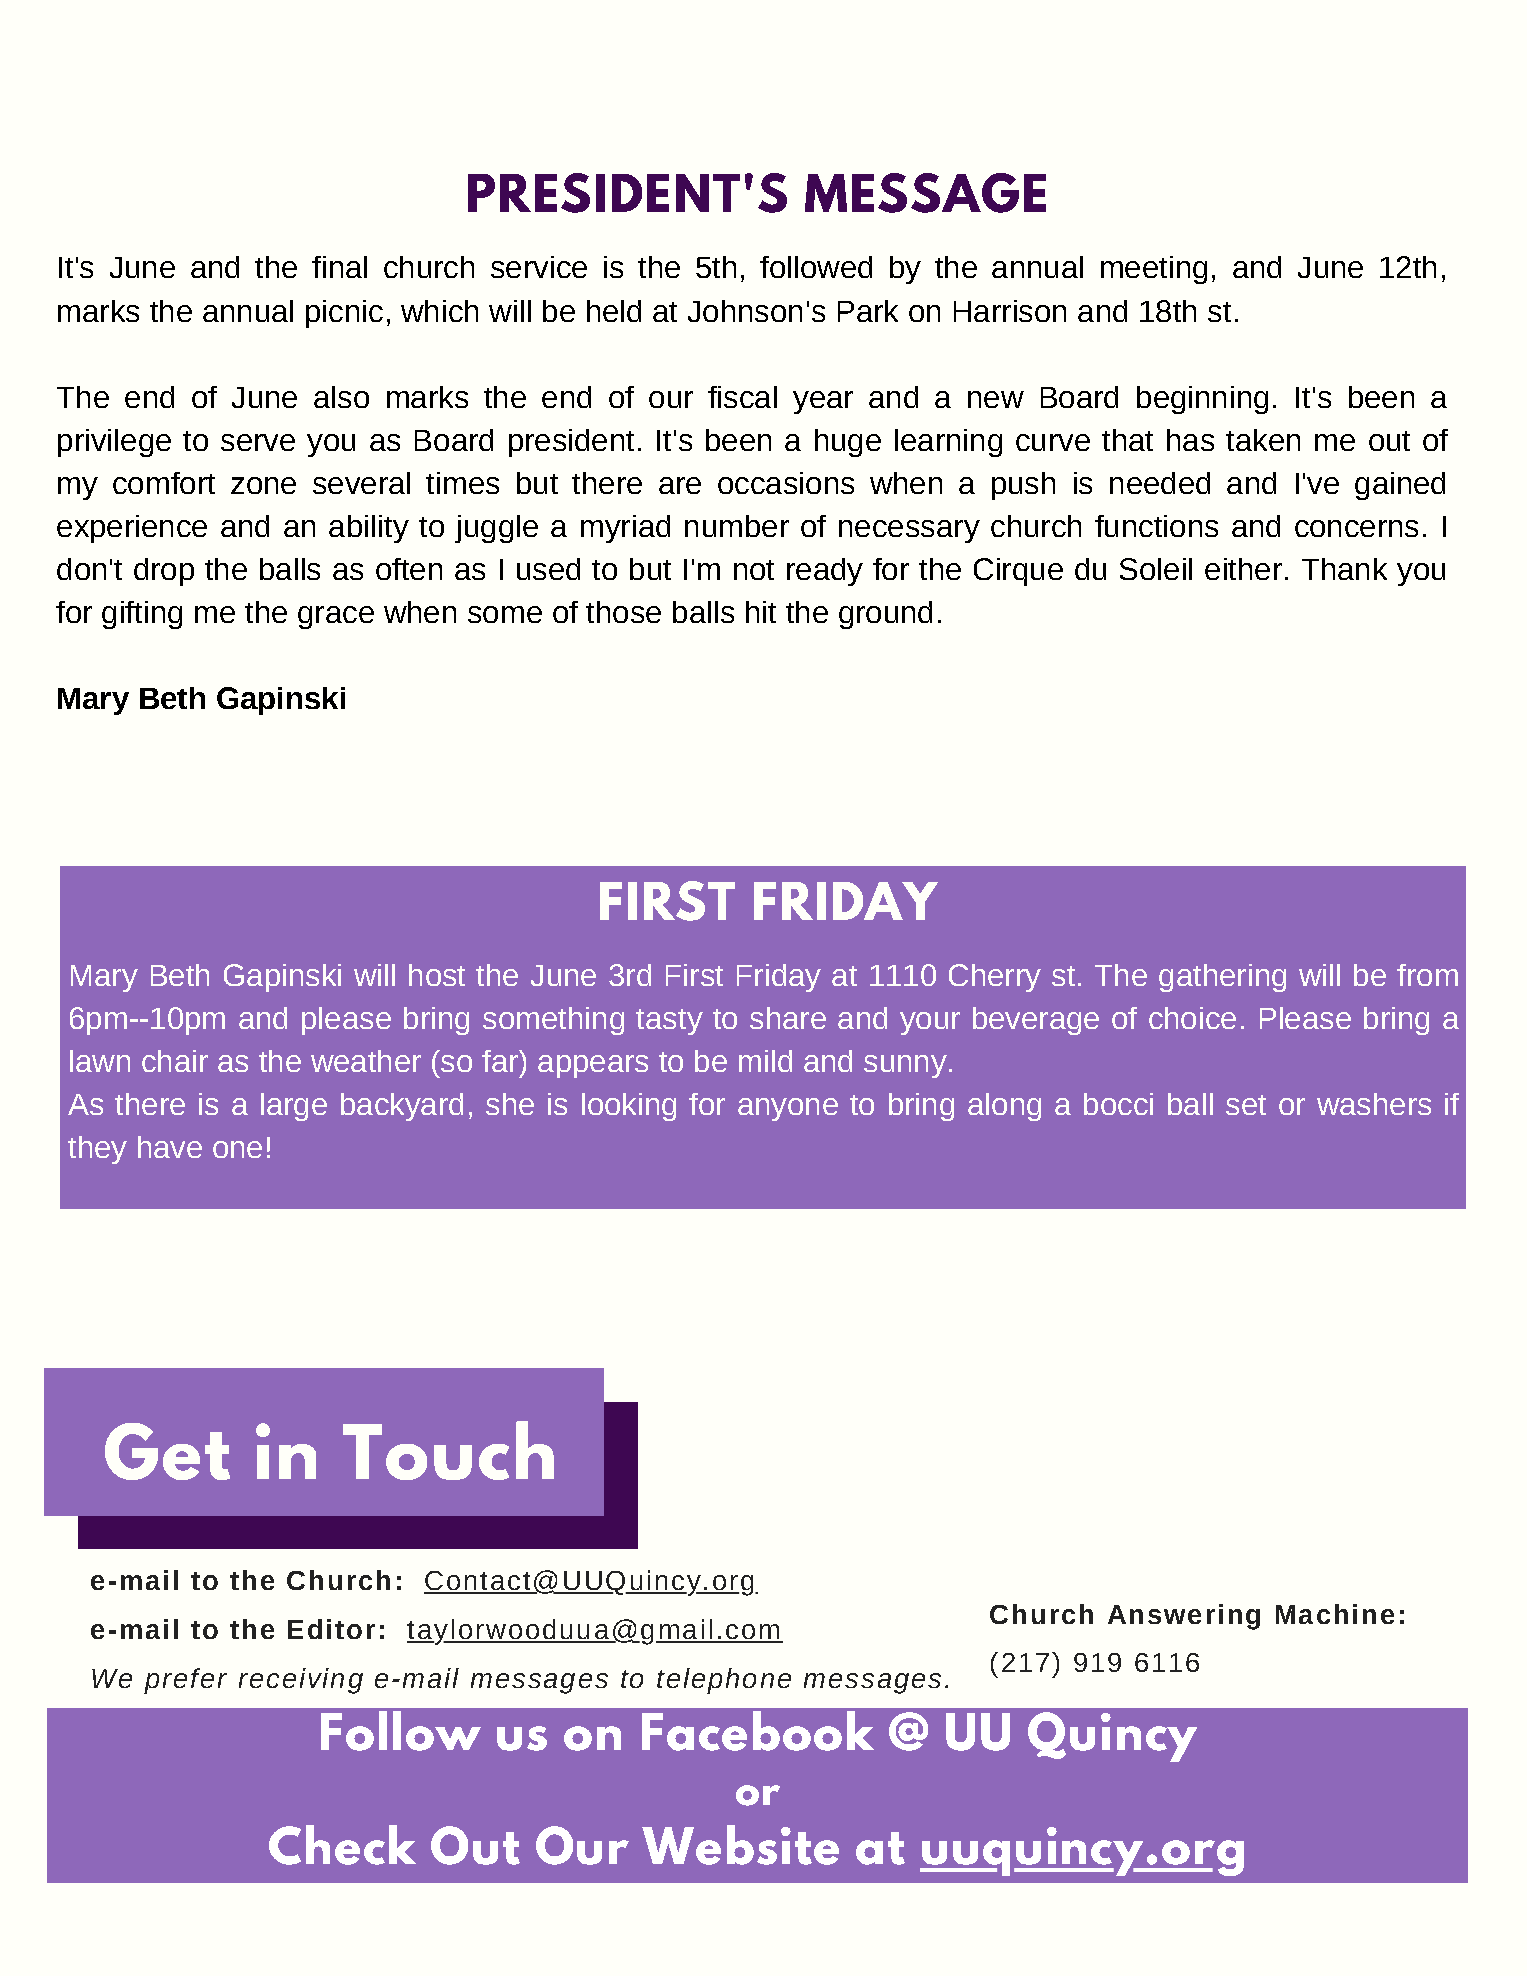 Image resolution: width=1527 pixels, height=1976 pixels. Describe the element at coordinates (167, 1451) in the page. I see `Get` at that location.
